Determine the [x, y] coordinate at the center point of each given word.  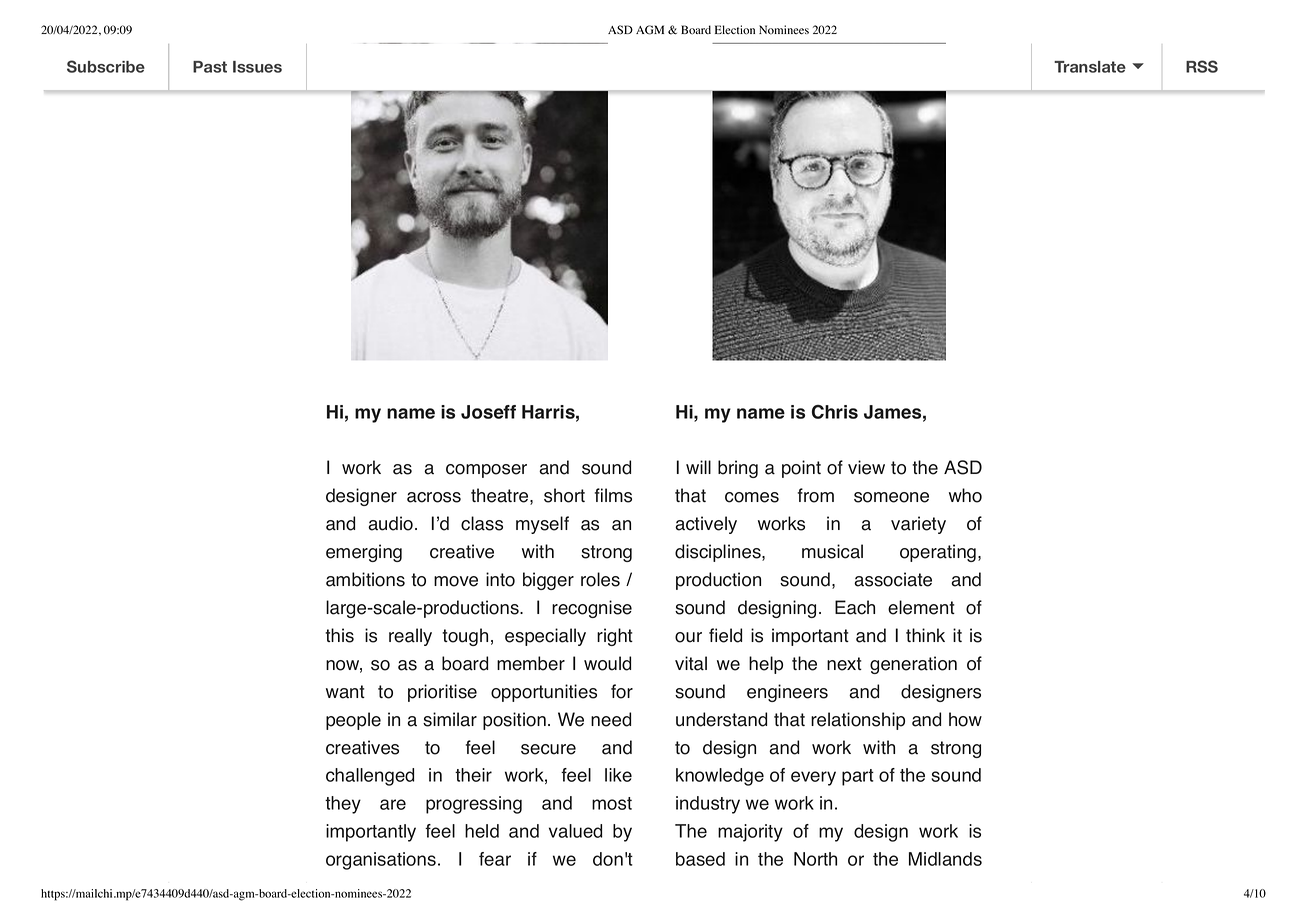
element [921, 607]
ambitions [365, 579]
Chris [835, 412]
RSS [1202, 66]
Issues [257, 67]
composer [486, 471]
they [343, 805]
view [866, 467]
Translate [1090, 67]
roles [600, 579]
